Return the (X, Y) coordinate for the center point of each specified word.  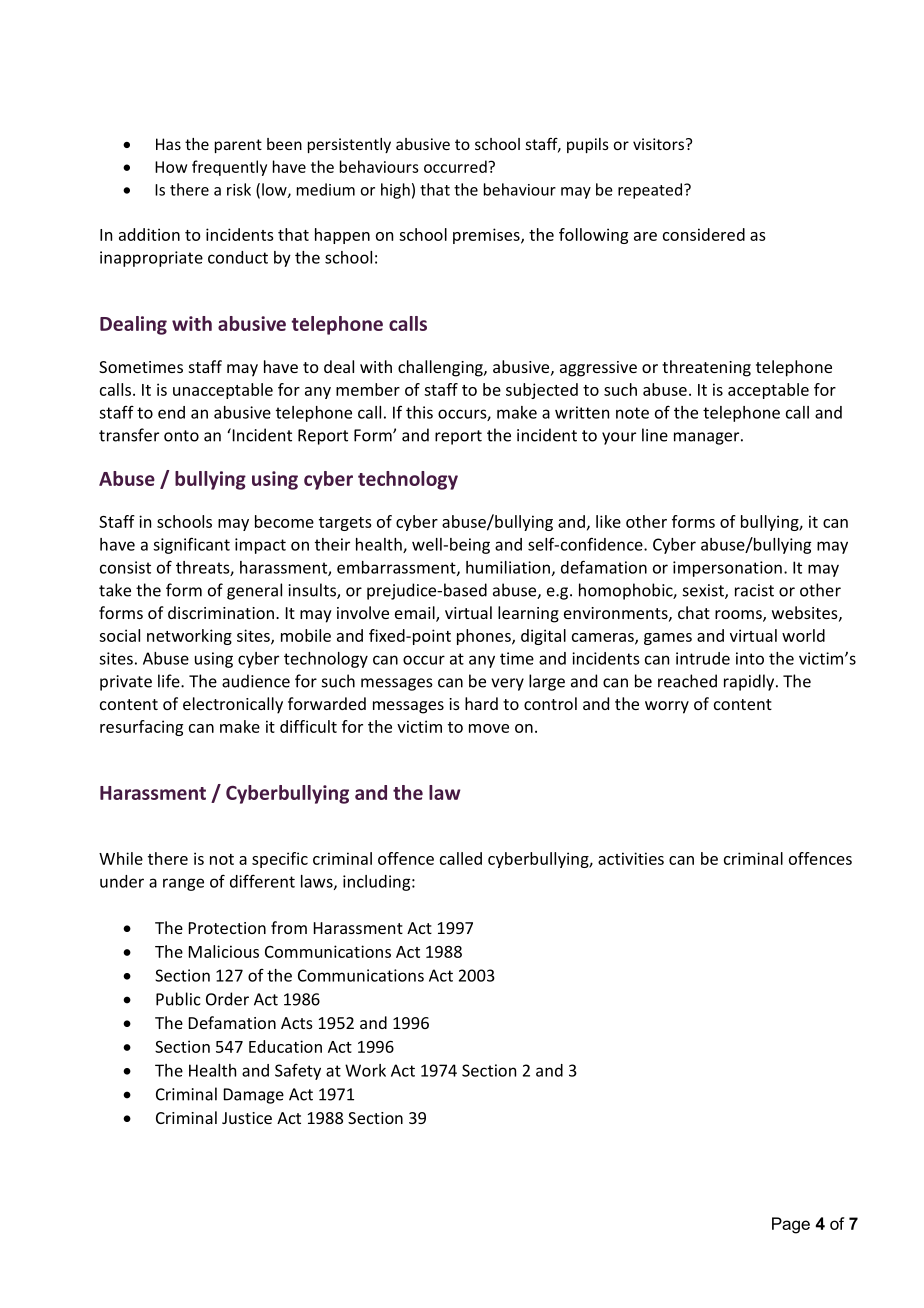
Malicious (224, 951)
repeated (651, 191)
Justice (247, 1118)
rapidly (750, 682)
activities (631, 858)
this (419, 412)
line (655, 435)
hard (481, 703)
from (289, 927)
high (395, 191)
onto (181, 436)
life (170, 681)
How (171, 167)
